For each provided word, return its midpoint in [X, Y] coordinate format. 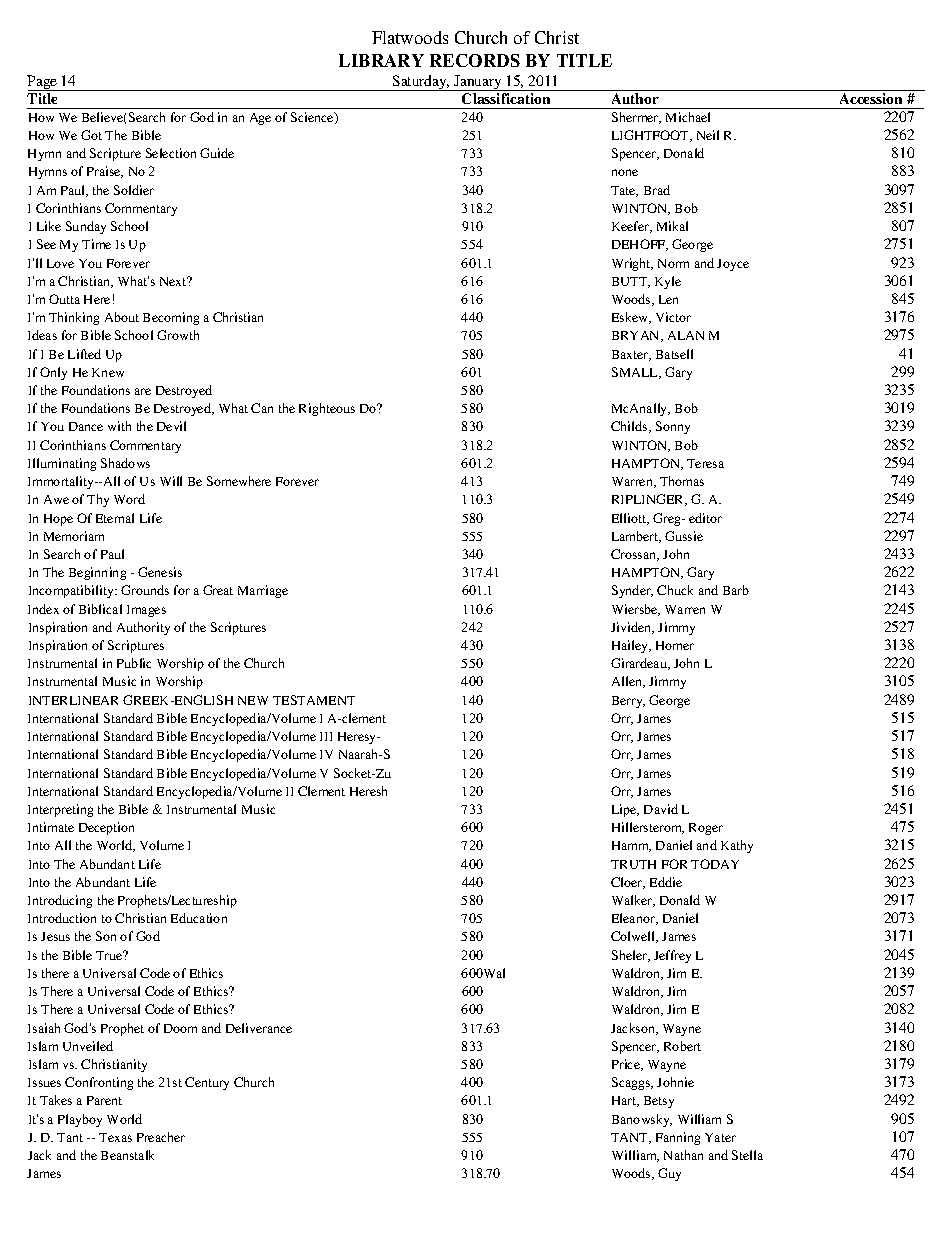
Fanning [678, 1138]
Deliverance [259, 1028]
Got [91, 135]
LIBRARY [381, 60]
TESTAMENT [314, 700]
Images [146, 611]
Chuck [675, 590]
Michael [688, 117]
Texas [115, 1137]
